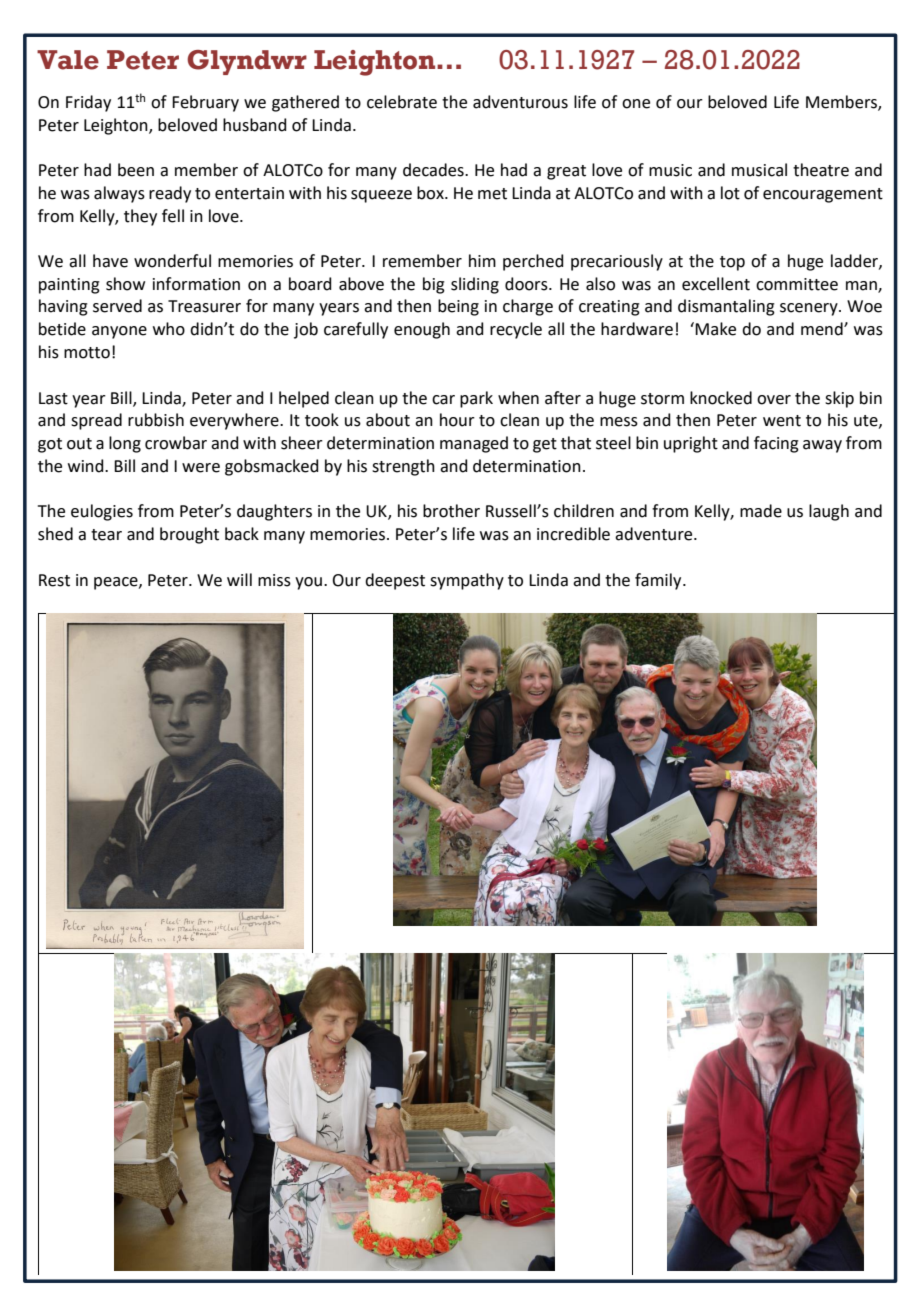 This page has height=1308, width=924. I want to click on will, so click(239, 579).
